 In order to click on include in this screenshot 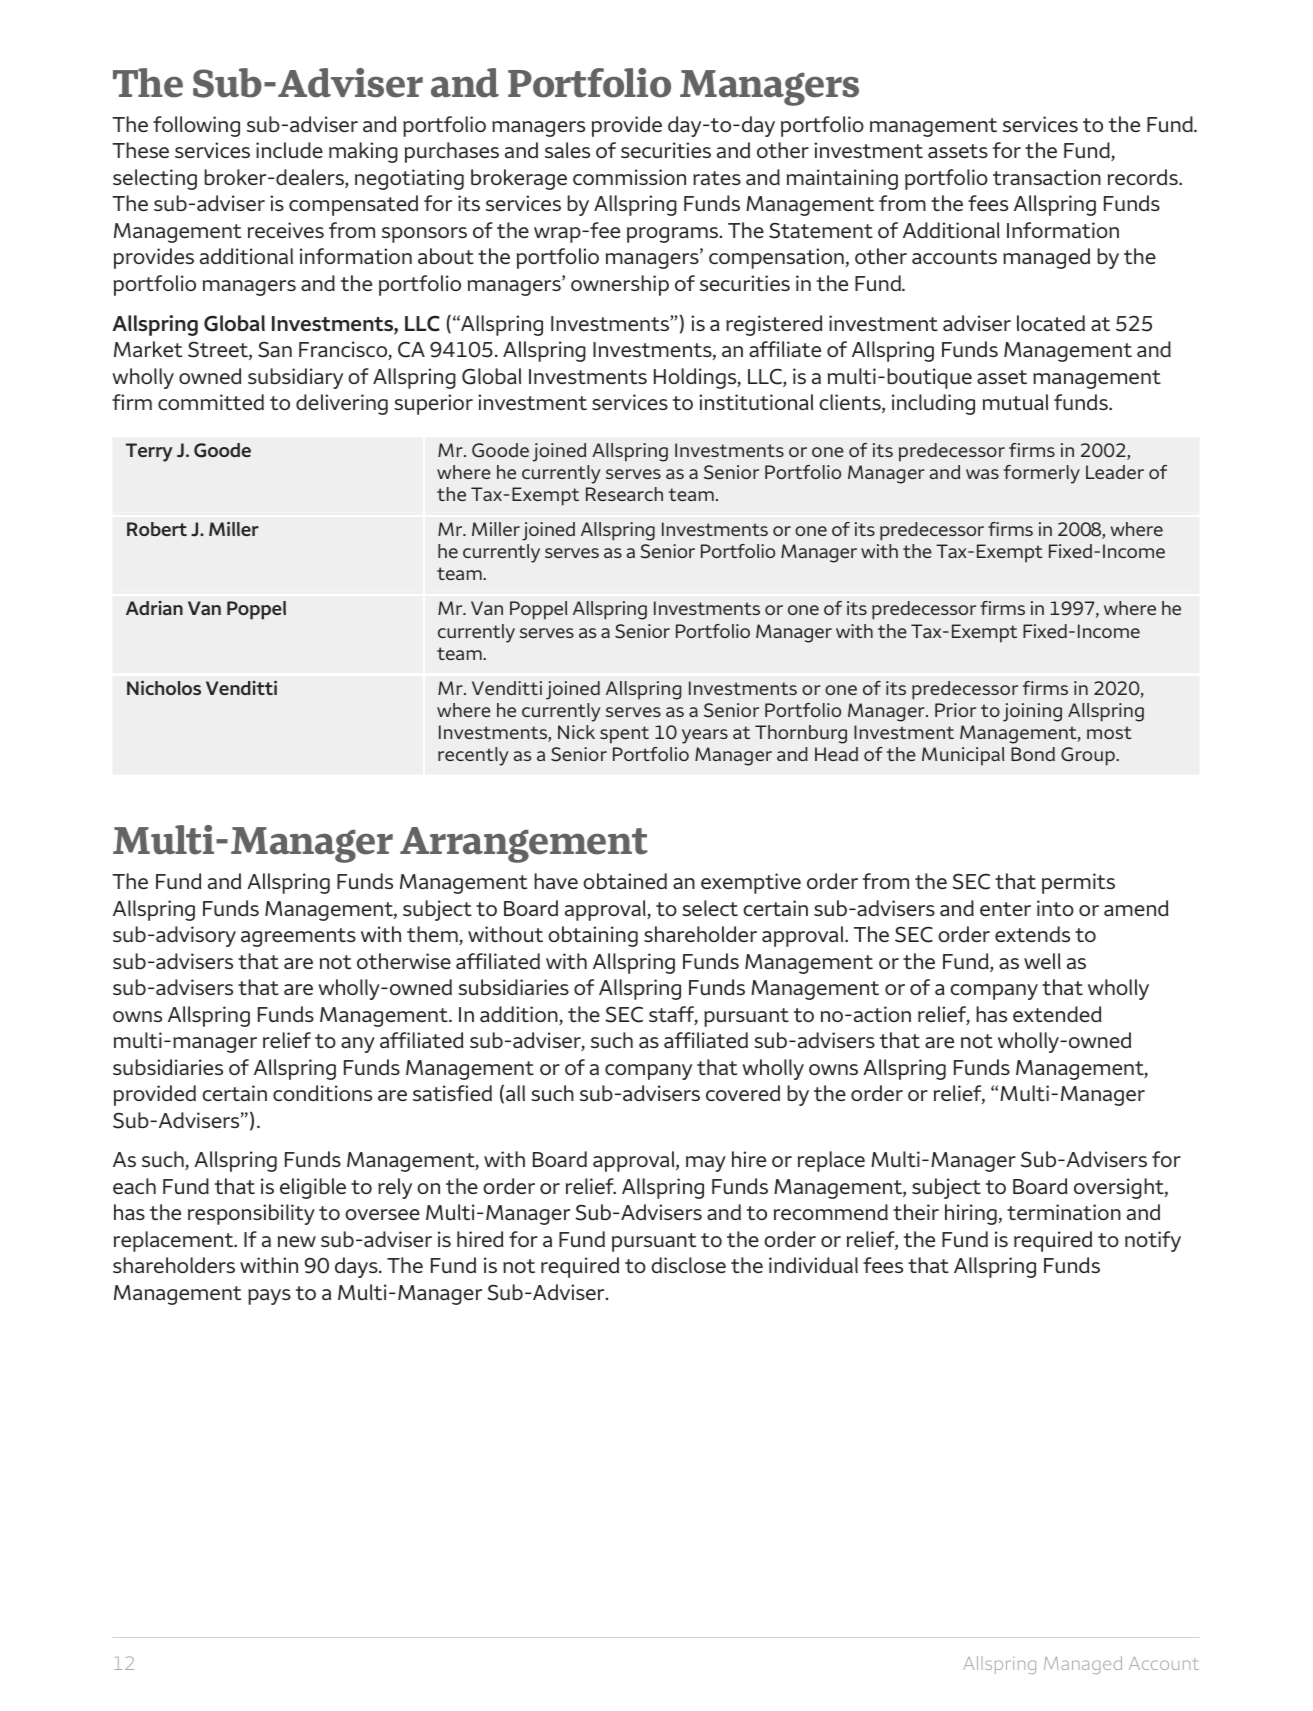, I will do `click(289, 150)`.
